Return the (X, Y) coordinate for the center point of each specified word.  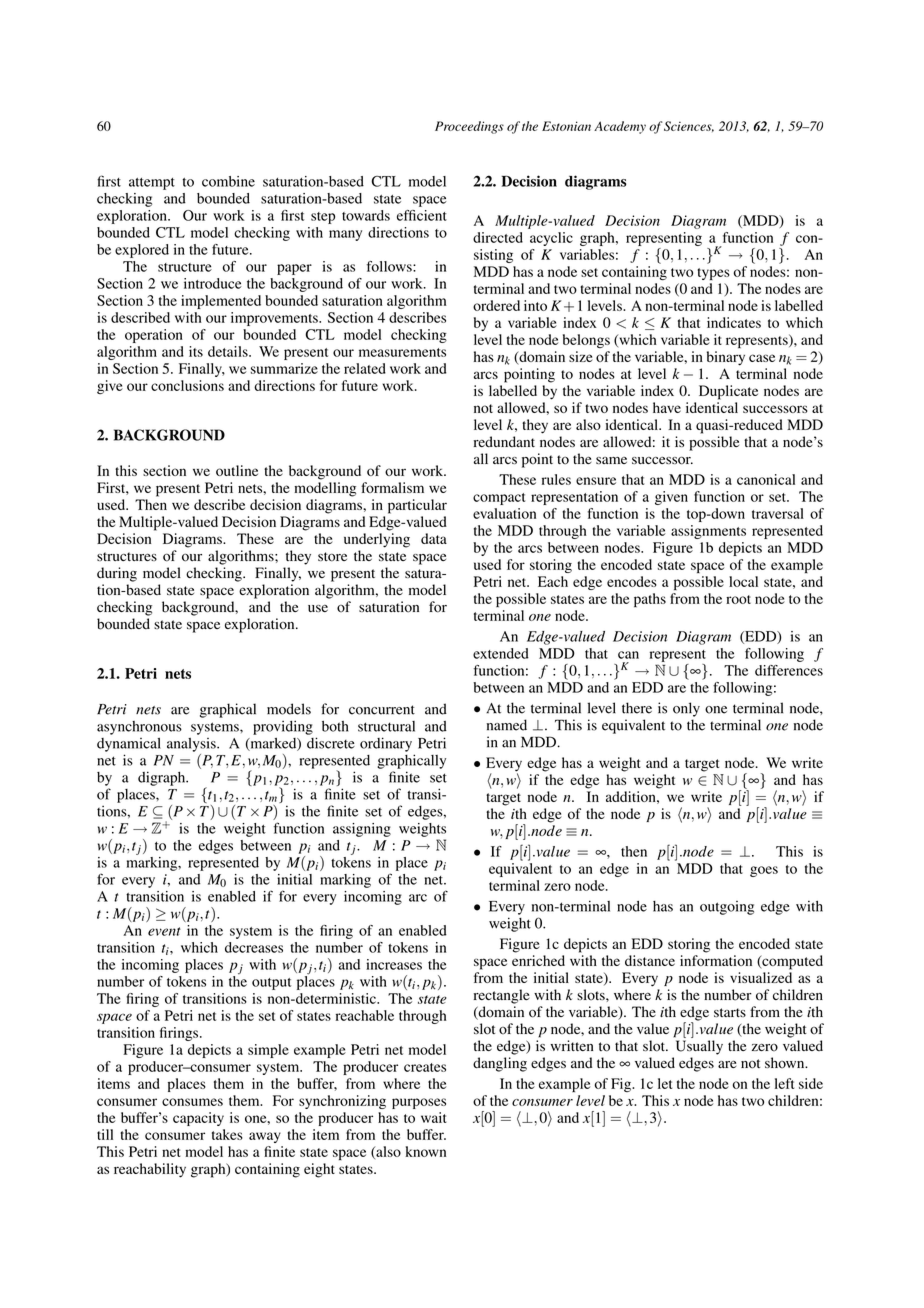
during (117, 574)
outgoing (727, 908)
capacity (198, 1119)
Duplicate (728, 392)
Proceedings (469, 127)
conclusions (187, 385)
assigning (362, 830)
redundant (504, 442)
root (738, 599)
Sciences (689, 126)
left (784, 1083)
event (164, 931)
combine (228, 181)
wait (434, 1117)
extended (501, 653)
